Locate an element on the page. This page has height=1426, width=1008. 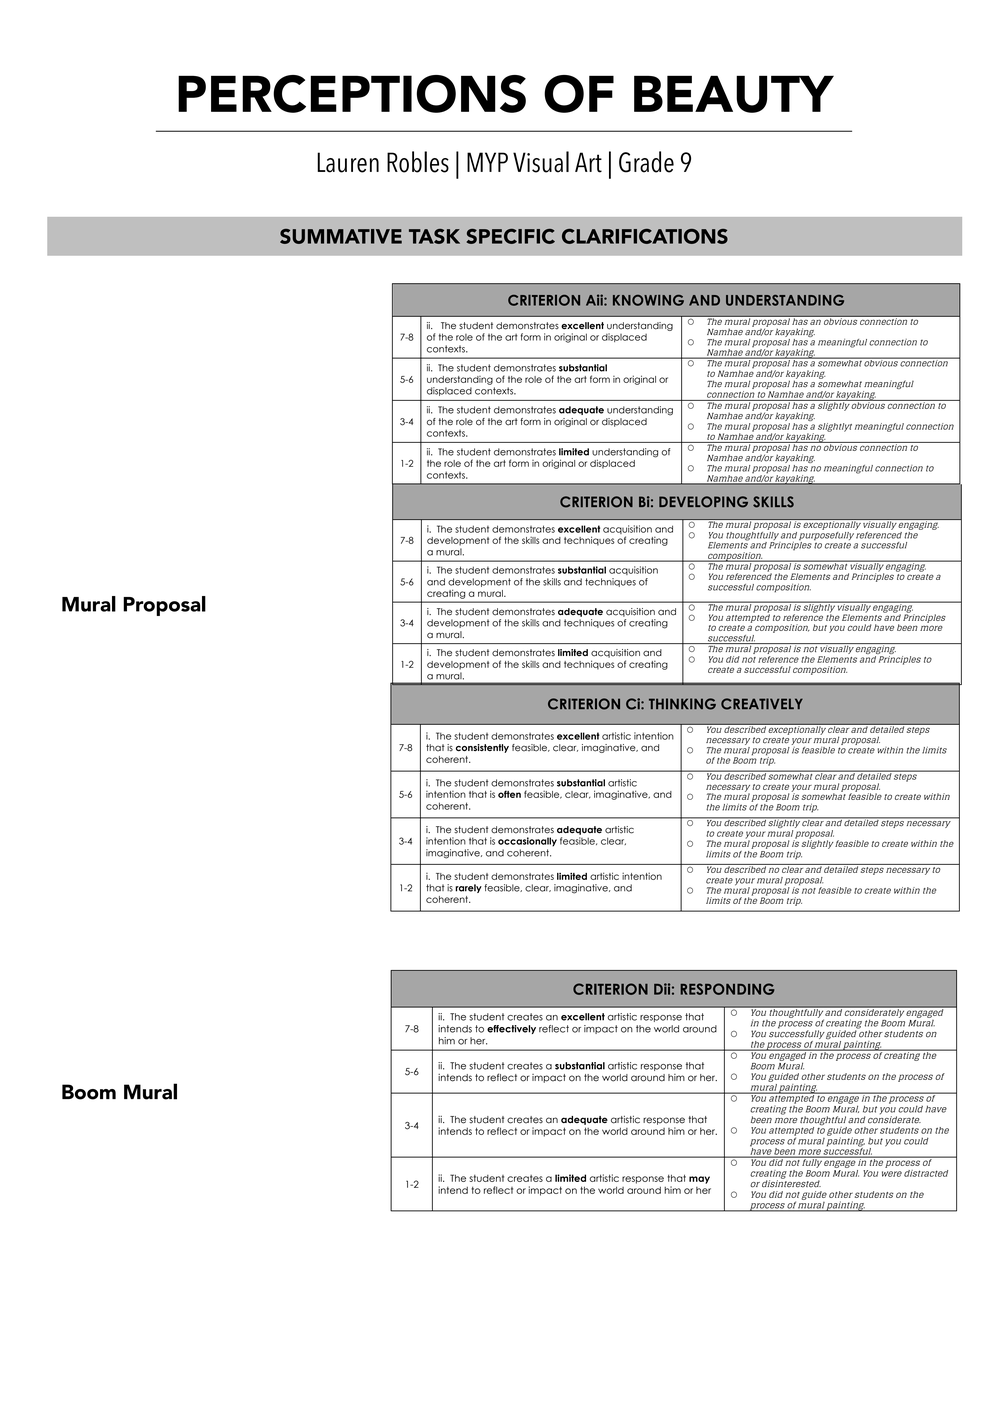
Robles is located at coordinates (418, 162).
